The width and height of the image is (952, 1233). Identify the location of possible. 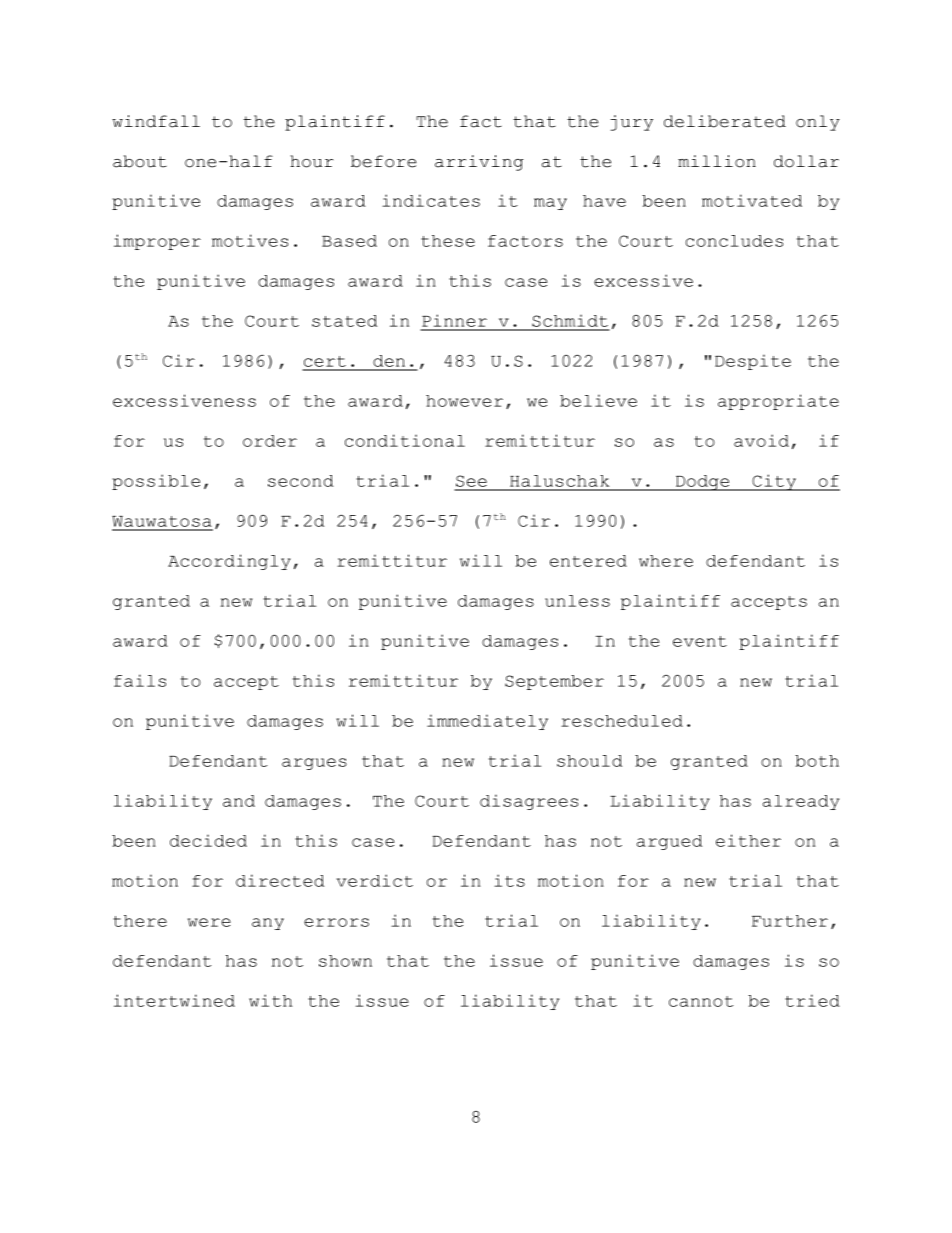
(156, 482).
